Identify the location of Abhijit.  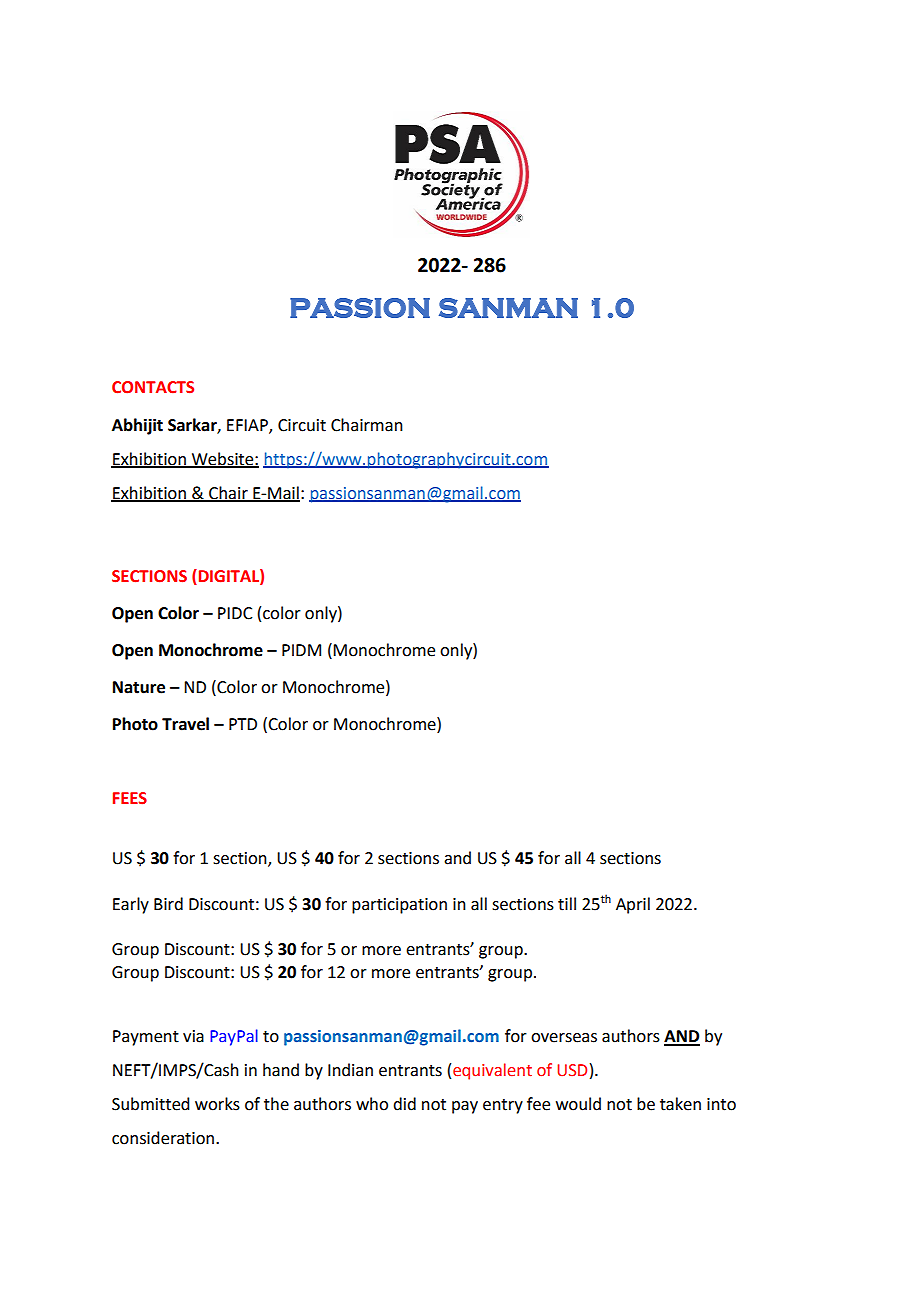
(137, 426).
